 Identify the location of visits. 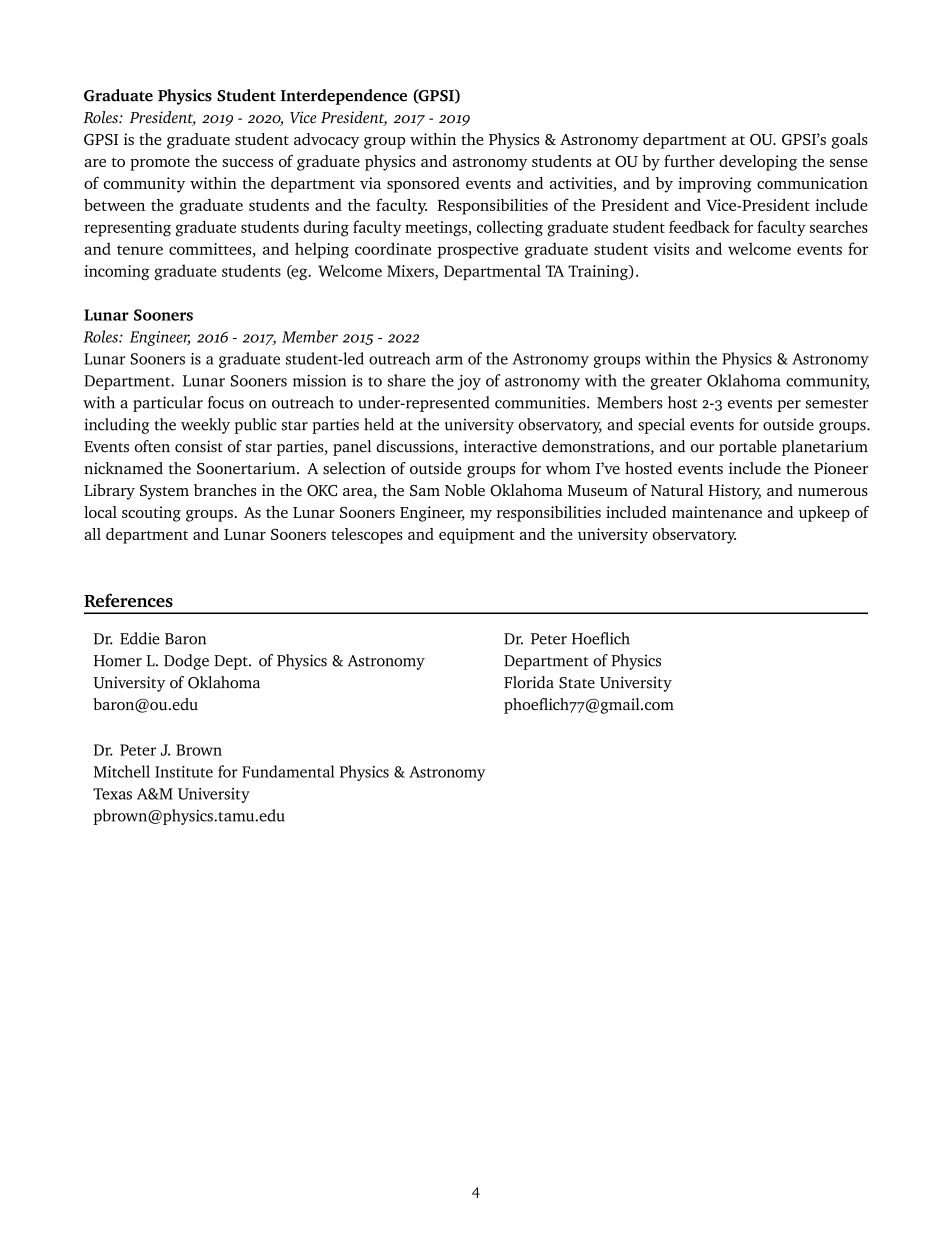
(671, 249).
